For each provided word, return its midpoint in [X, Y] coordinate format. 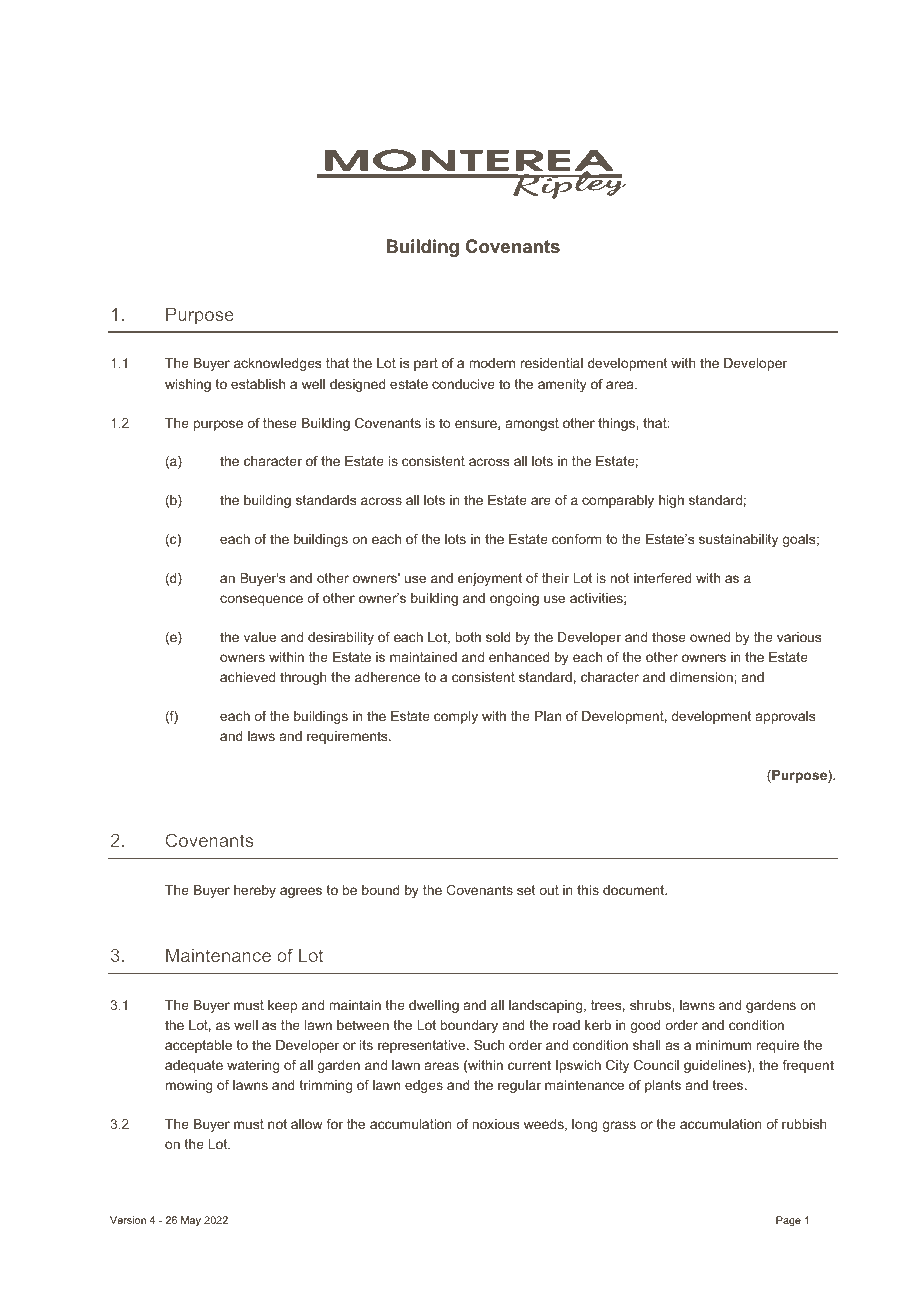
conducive [463, 384]
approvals [785, 717]
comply [456, 717]
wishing [188, 385]
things [617, 424]
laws [261, 736]
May [191, 1221]
